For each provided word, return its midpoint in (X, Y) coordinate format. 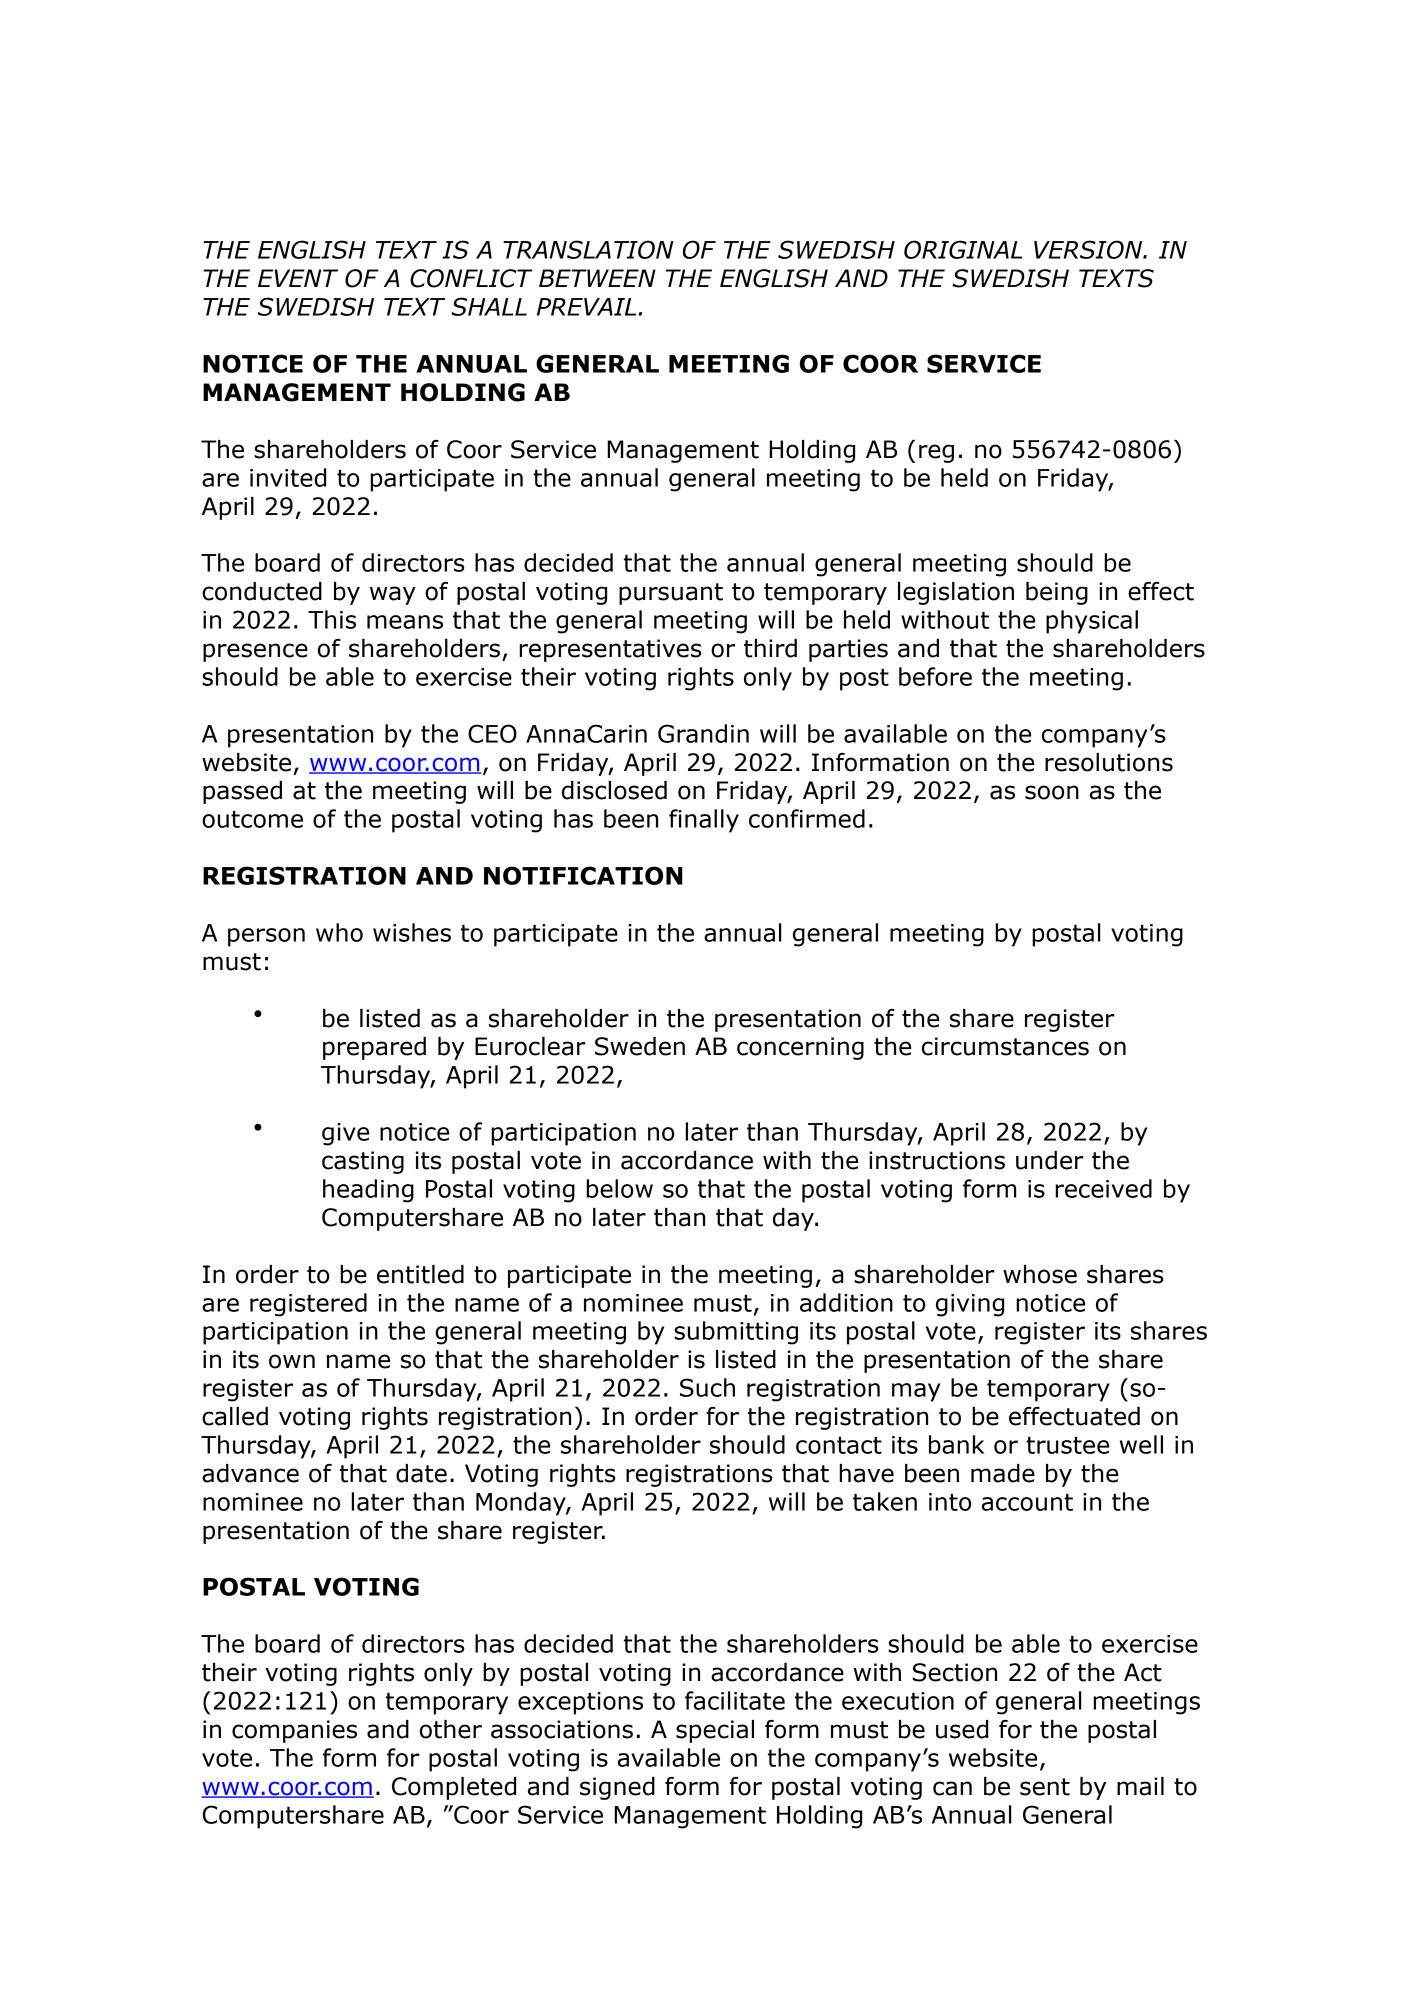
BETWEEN (597, 278)
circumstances (1005, 1046)
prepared (374, 1048)
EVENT (298, 278)
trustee (1067, 1445)
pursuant (671, 594)
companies (294, 1731)
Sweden (640, 1046)
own (292, 1361)
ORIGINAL (963, 249)
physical (1092, 622)
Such (707, 1387)
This (332, 619)
